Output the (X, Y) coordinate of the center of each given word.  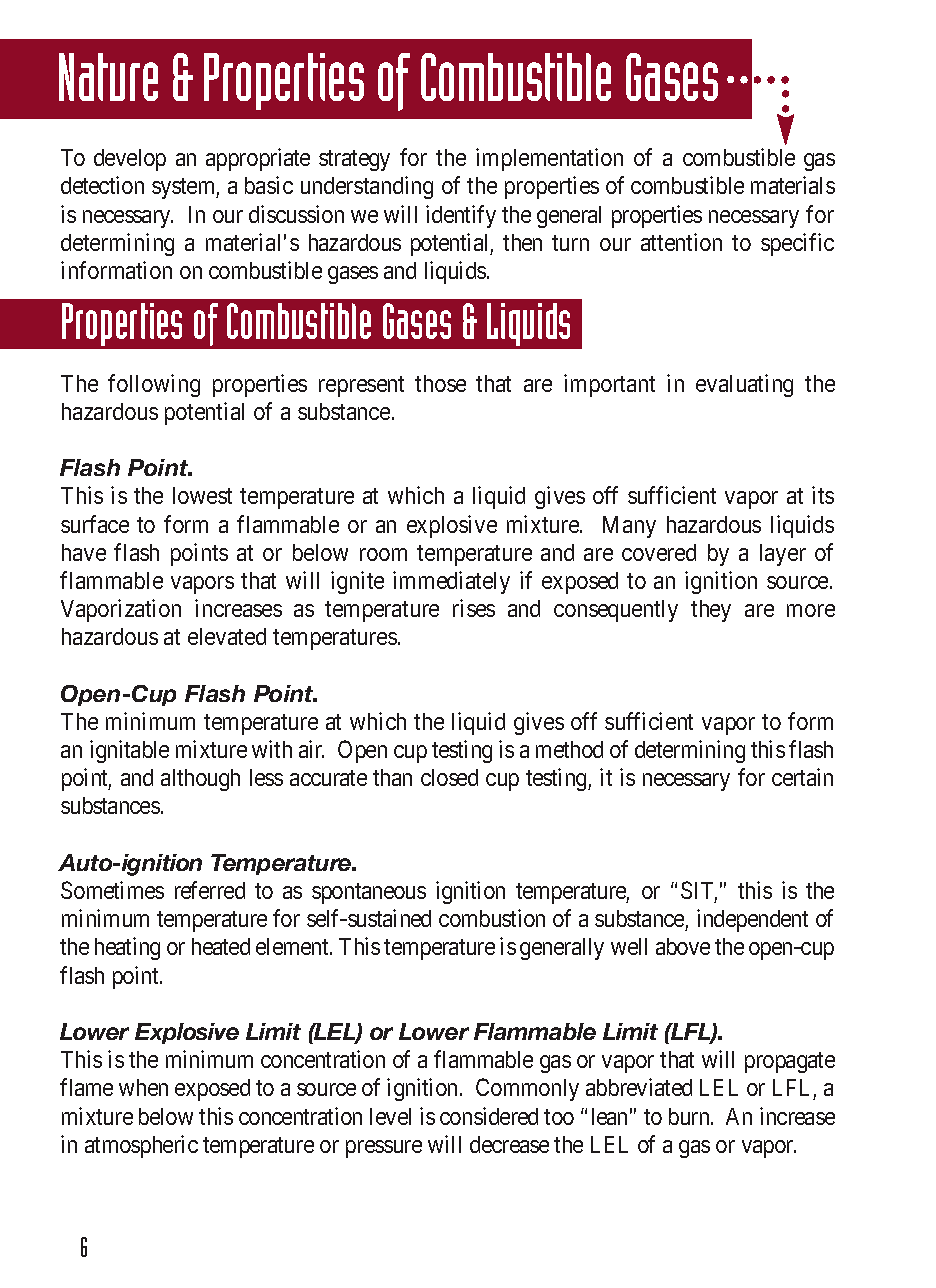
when (143, 1087)
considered (489, 1116)
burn (690, 1116)
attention (681, 242)
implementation (549, 159)
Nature (108, 77)
